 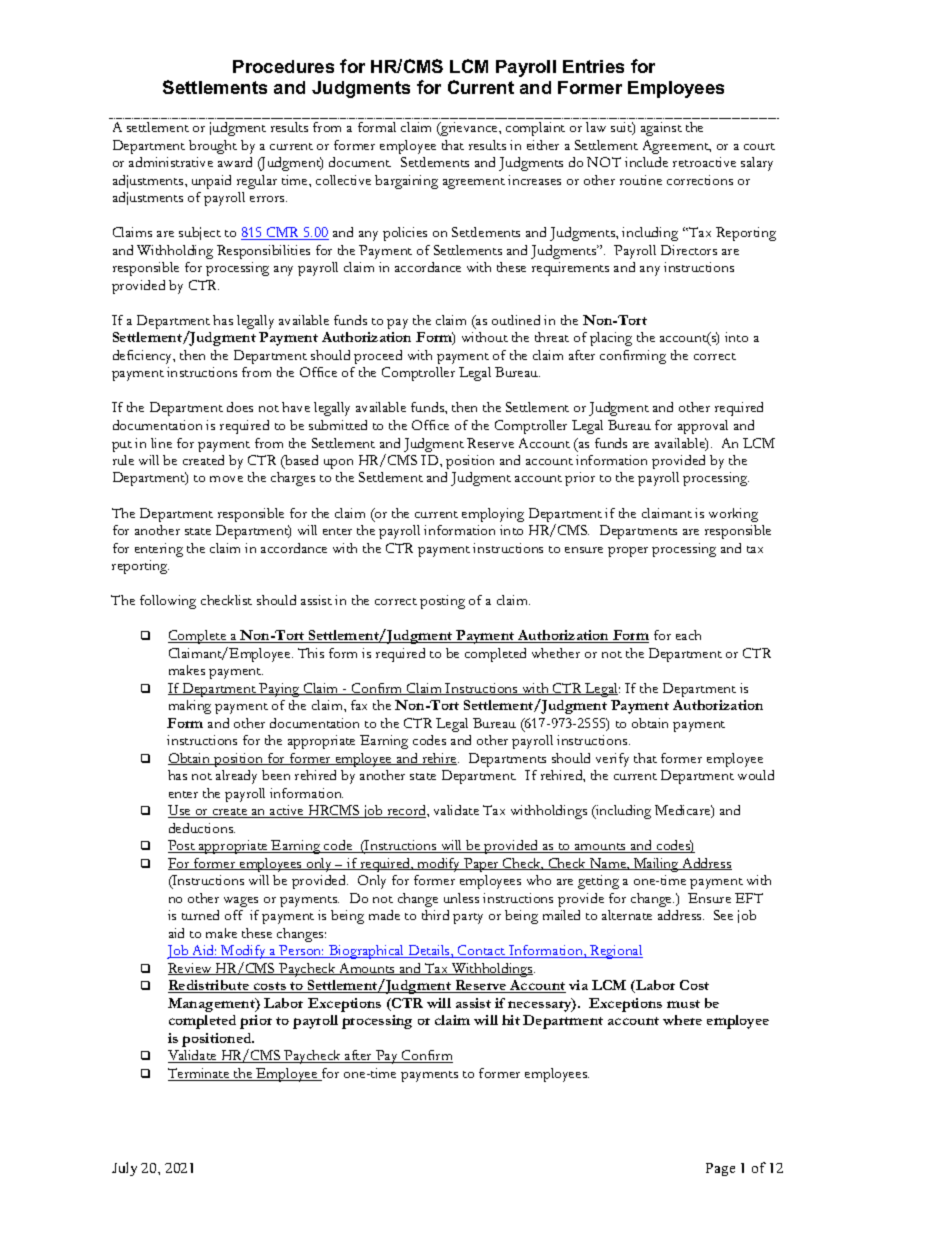 I want to click on Mailing, so click(x=656, y=865).
